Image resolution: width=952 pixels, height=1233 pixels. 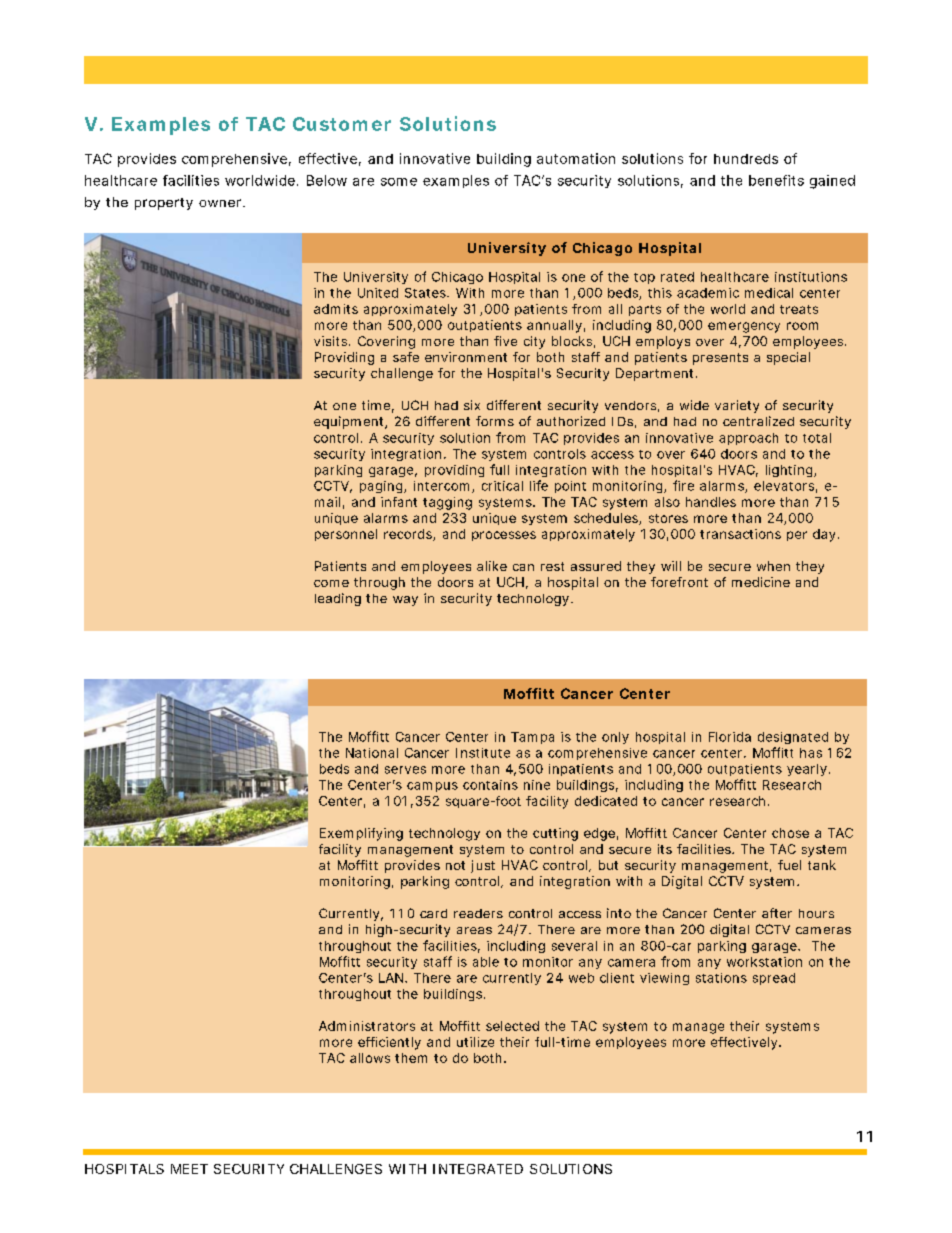 I want to click on hundreds, so click(x=746, y=159).
